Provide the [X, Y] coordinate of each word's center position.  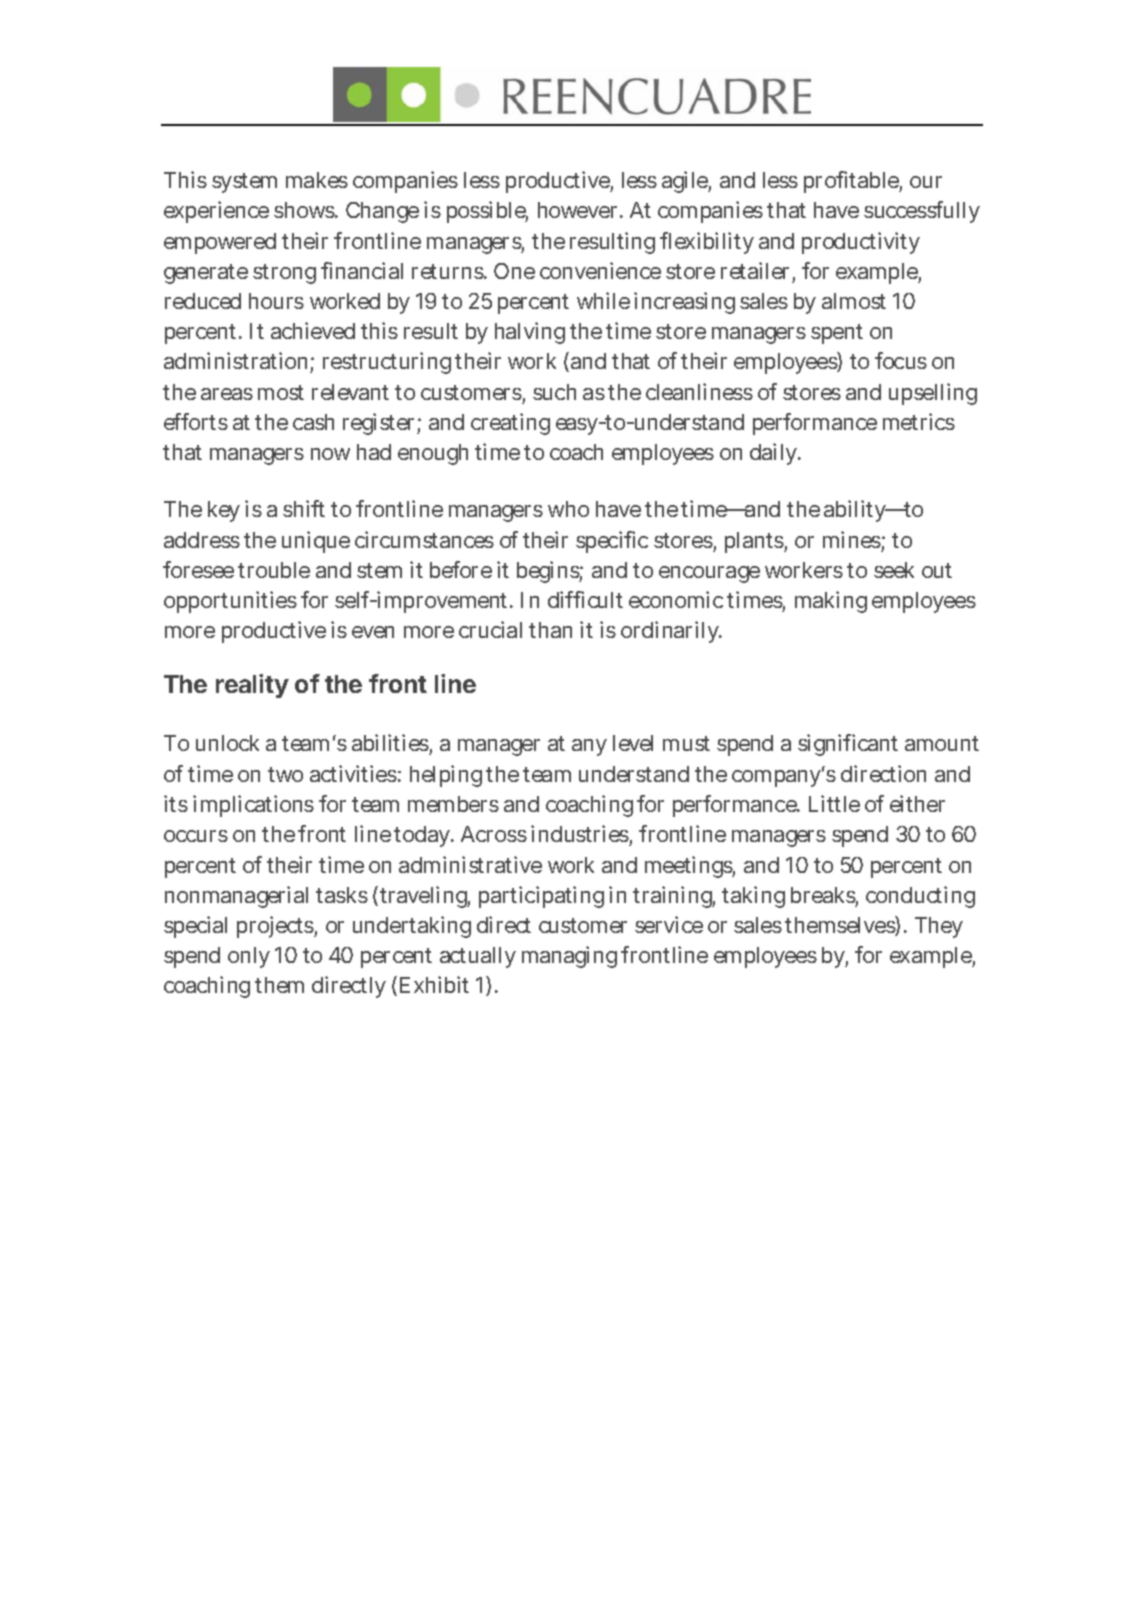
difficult [585, 599]
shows [305, 210]
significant [848, 745]
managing [569, 957]
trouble [274, 570]
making [831, 602]
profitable [853, 182]
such [554, 392]
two [285, 774]
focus [901, 360]
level [633, 743]
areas [227, 394]
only [249, 957]
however [580, 210]
